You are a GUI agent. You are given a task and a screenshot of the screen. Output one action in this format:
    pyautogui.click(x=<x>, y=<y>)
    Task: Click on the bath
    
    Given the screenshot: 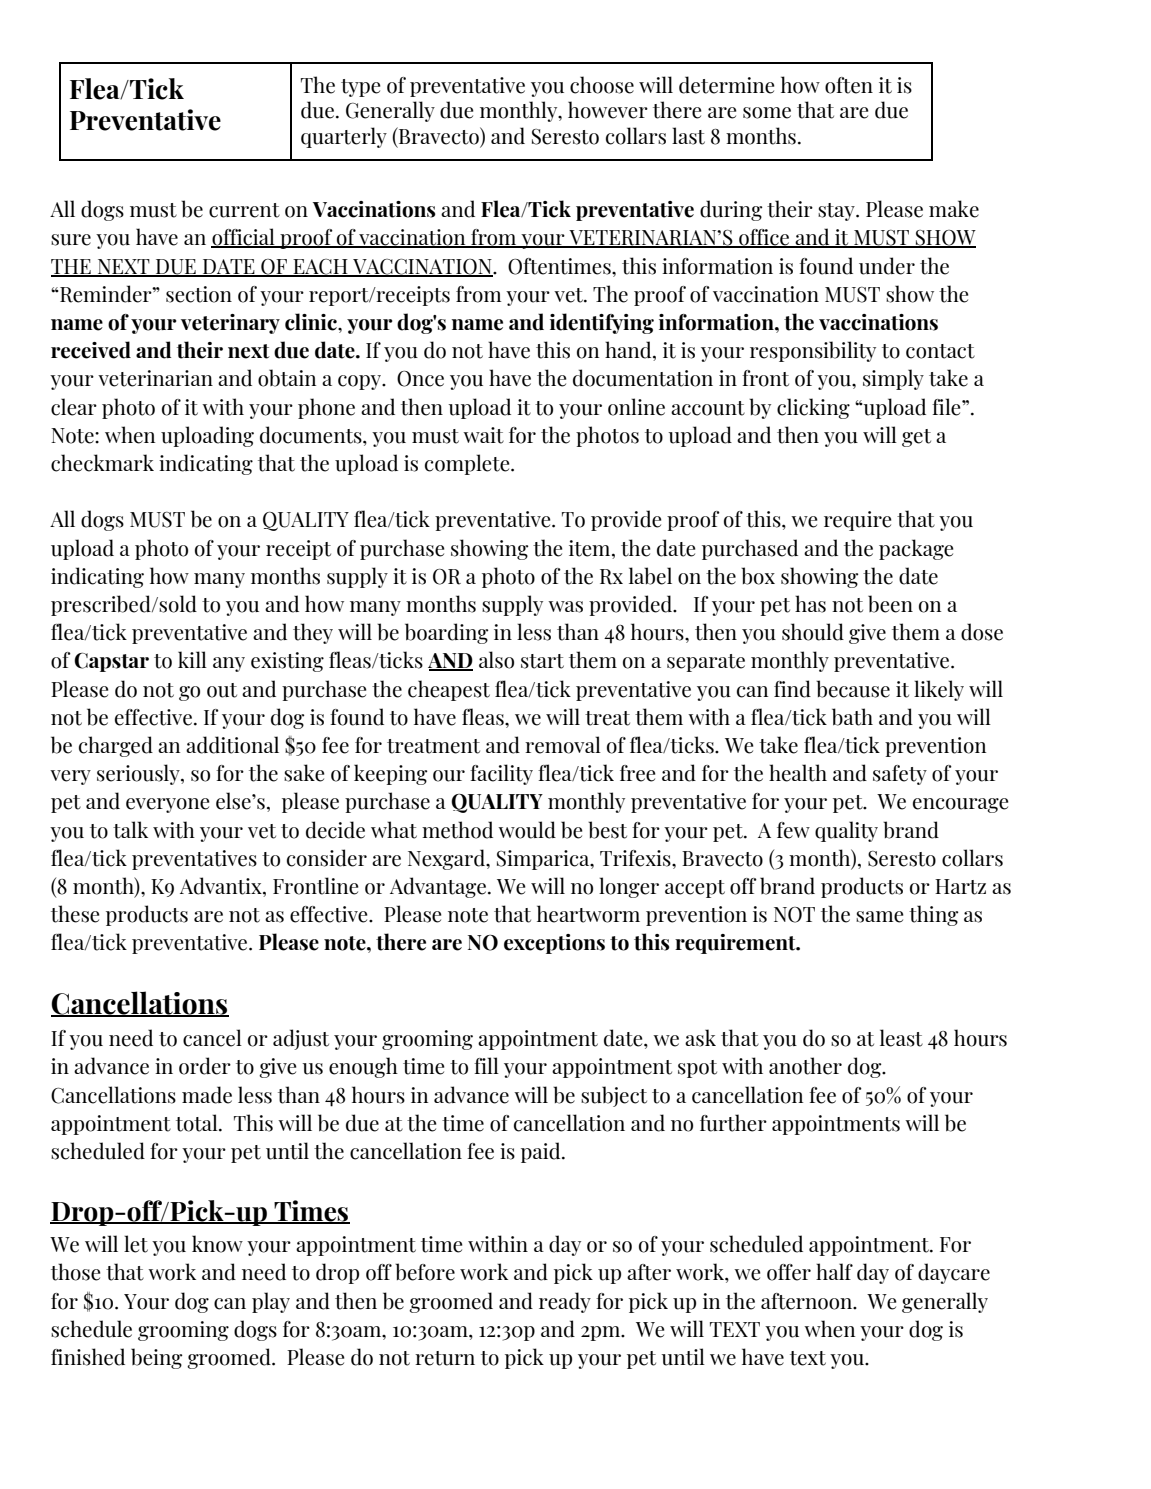 What is the action you would take?
    pyautogui.click(x=852, y=717)
